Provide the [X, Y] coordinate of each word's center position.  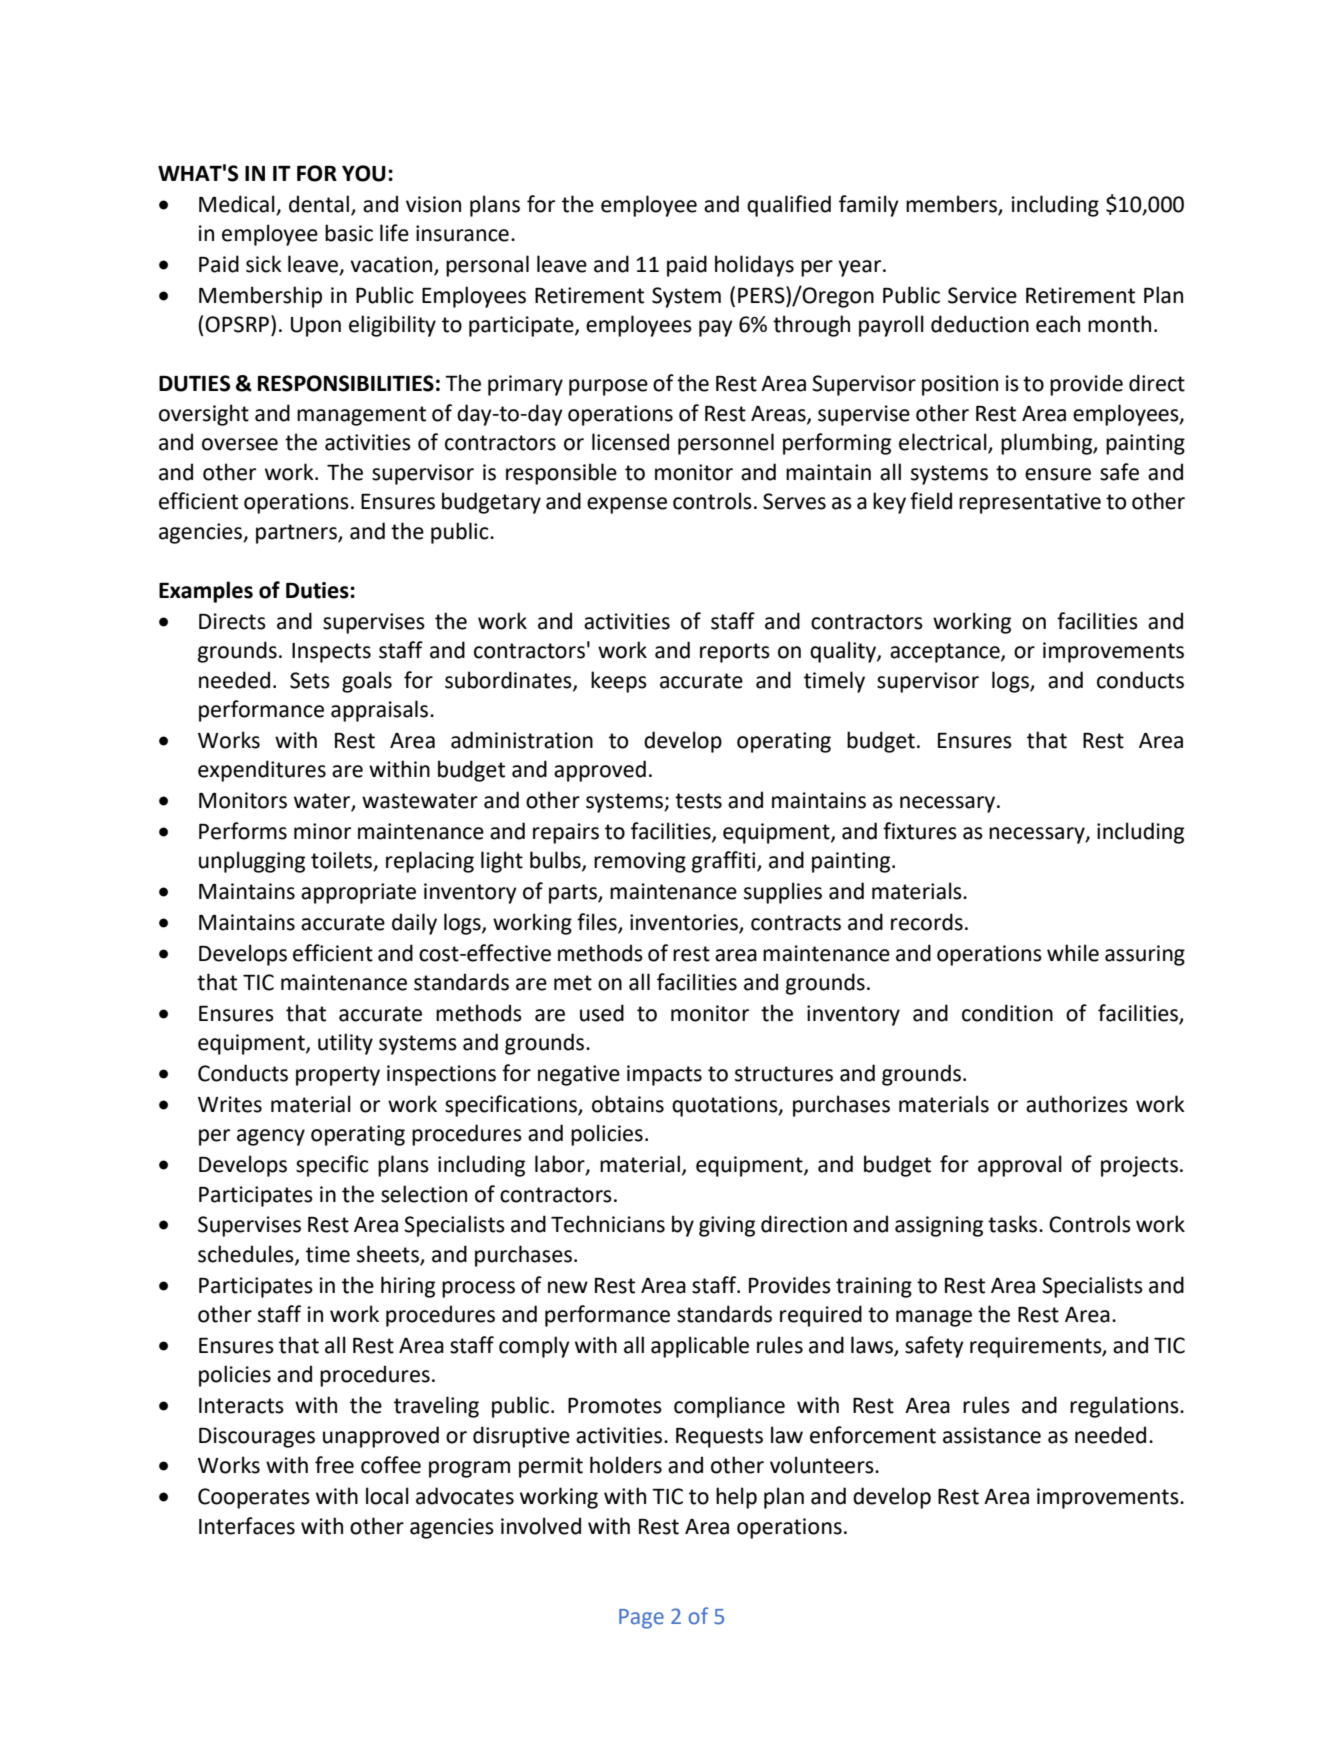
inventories [684, 922]
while [1073, 953]
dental [319, 204]
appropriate [358, 893]
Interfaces [247, 1526]
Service [982, 295]
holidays [754, 266]
